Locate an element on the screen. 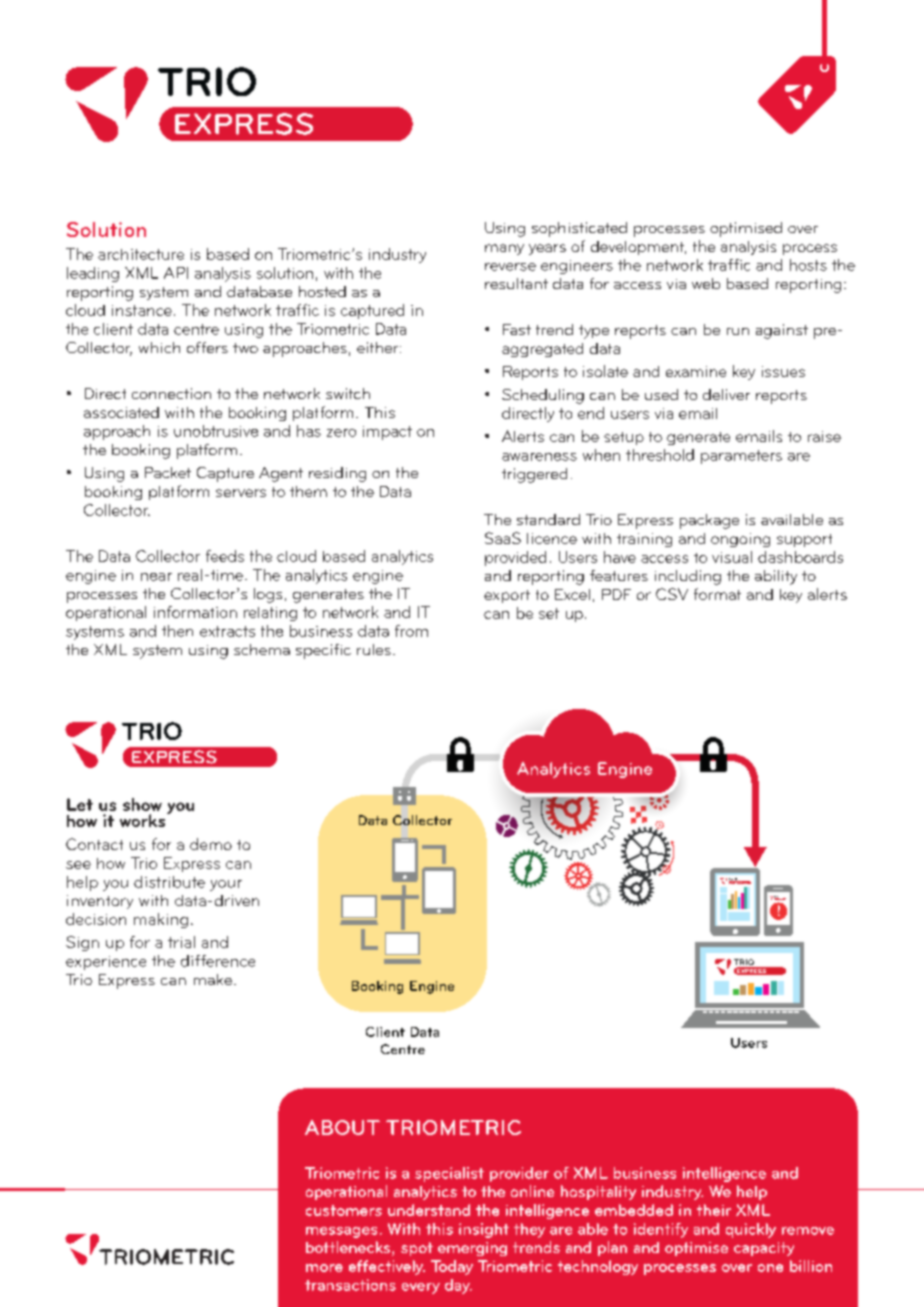  more is located at coordinates (324, 1268).
